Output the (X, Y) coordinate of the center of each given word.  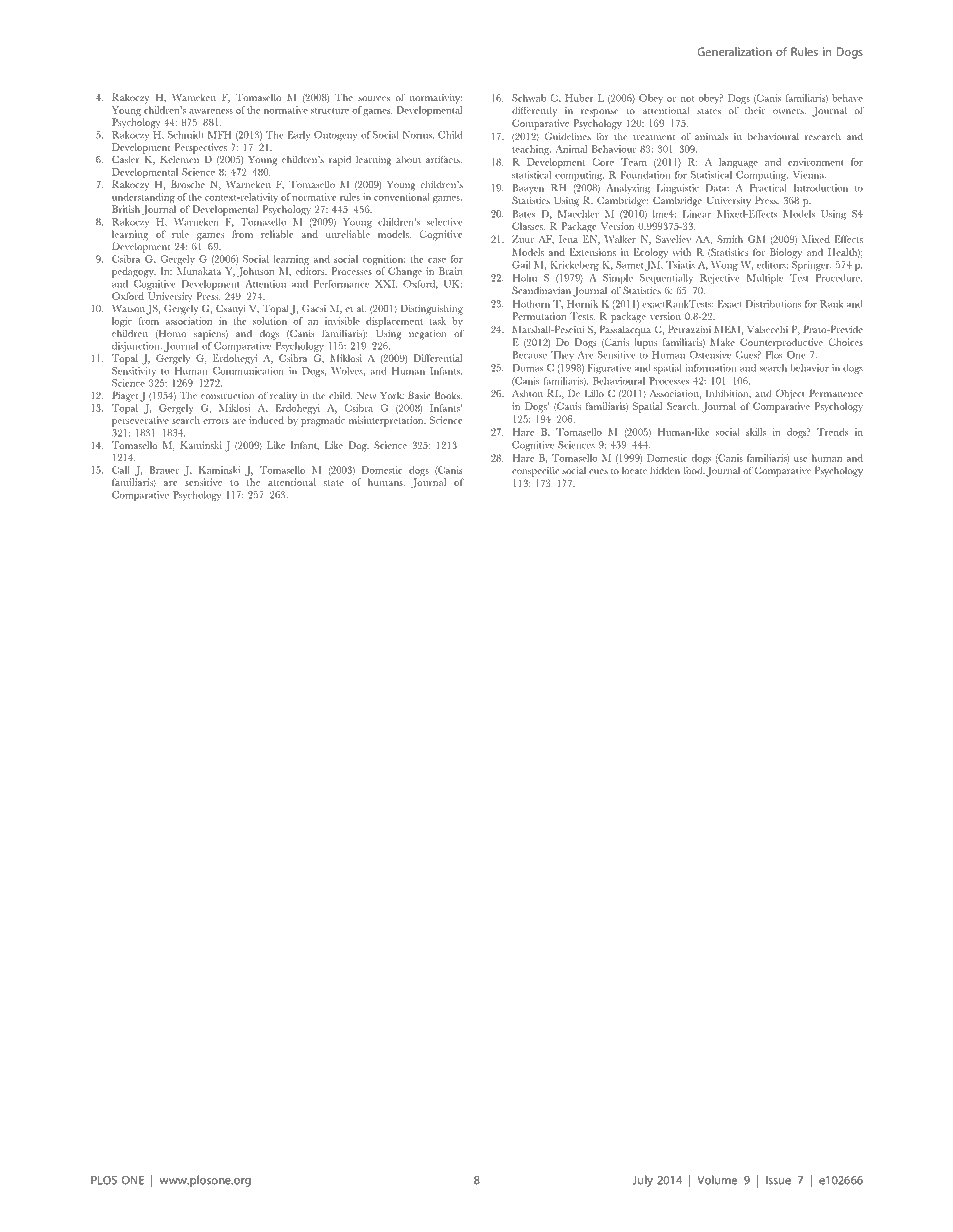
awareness (211, 111)
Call (121, 470)
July (642, 1181)
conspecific (535, 472)
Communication (248, 369)
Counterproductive (781, 343)
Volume (717, 1180)
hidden (665, 470)
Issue (778, 1180)
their (755, 110)
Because (530, 355)
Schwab (529, 98)
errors (216, 421)
